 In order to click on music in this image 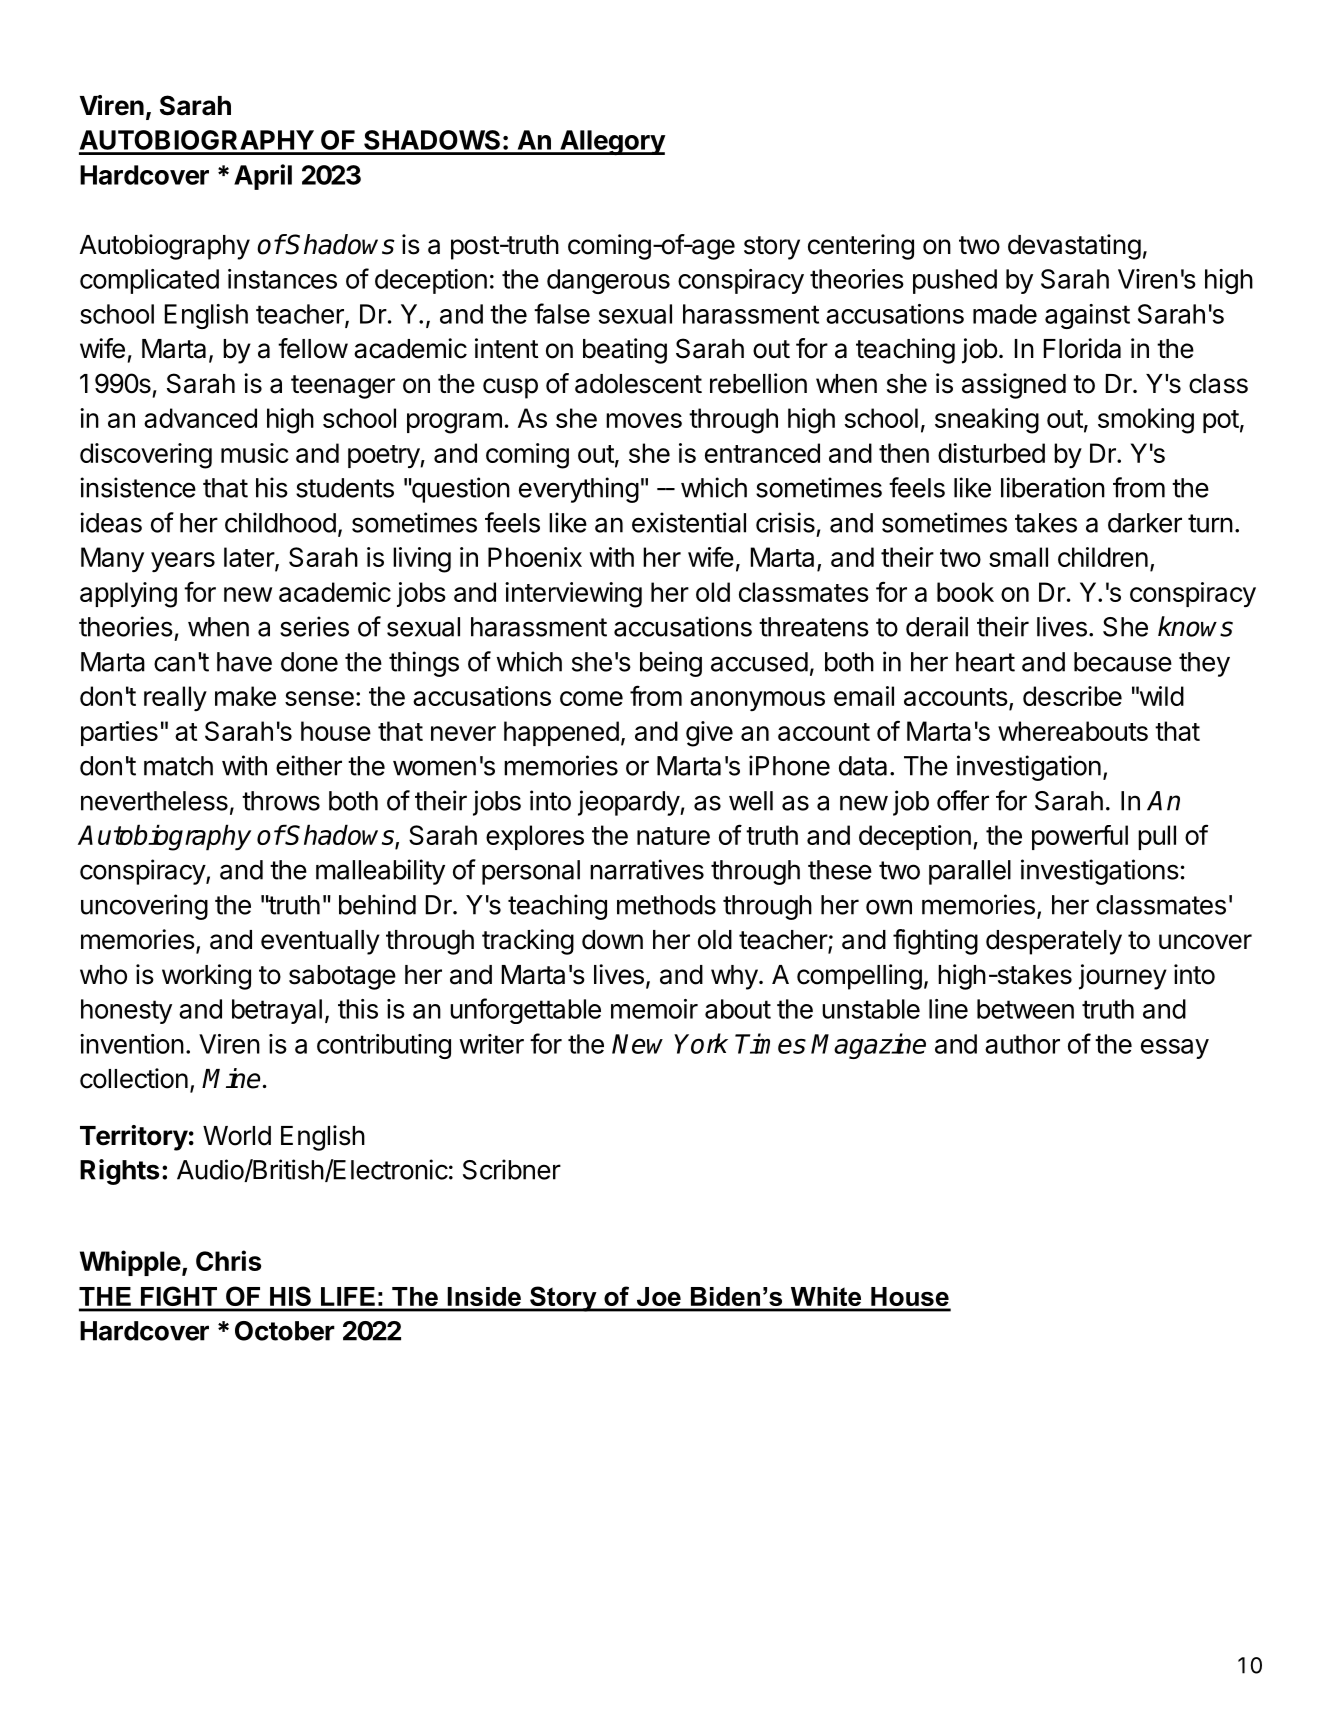, I will do `click(255, 453)`.
